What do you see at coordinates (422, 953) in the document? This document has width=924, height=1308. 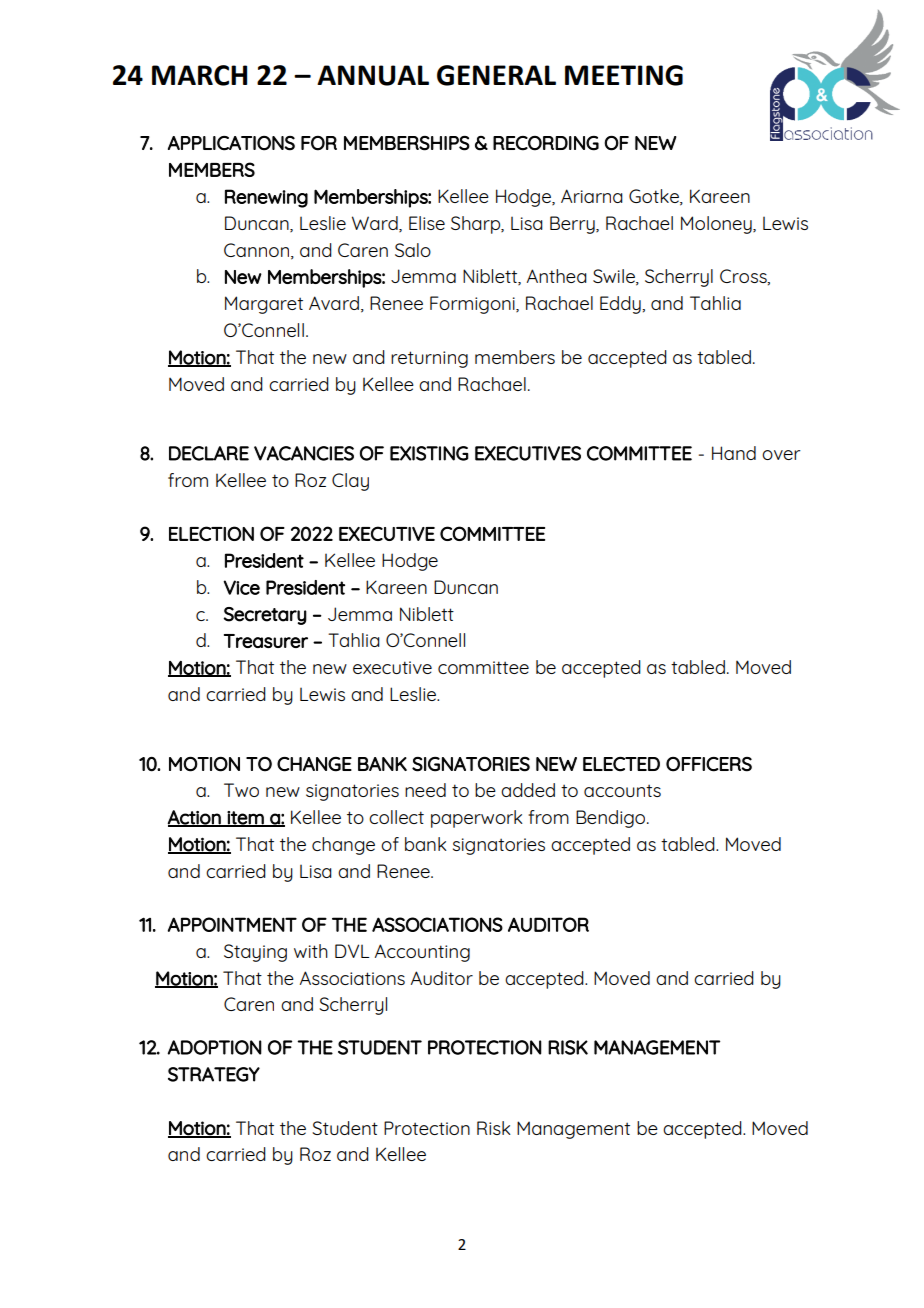 I see `Accounting` at bounding box center [422, 953].
